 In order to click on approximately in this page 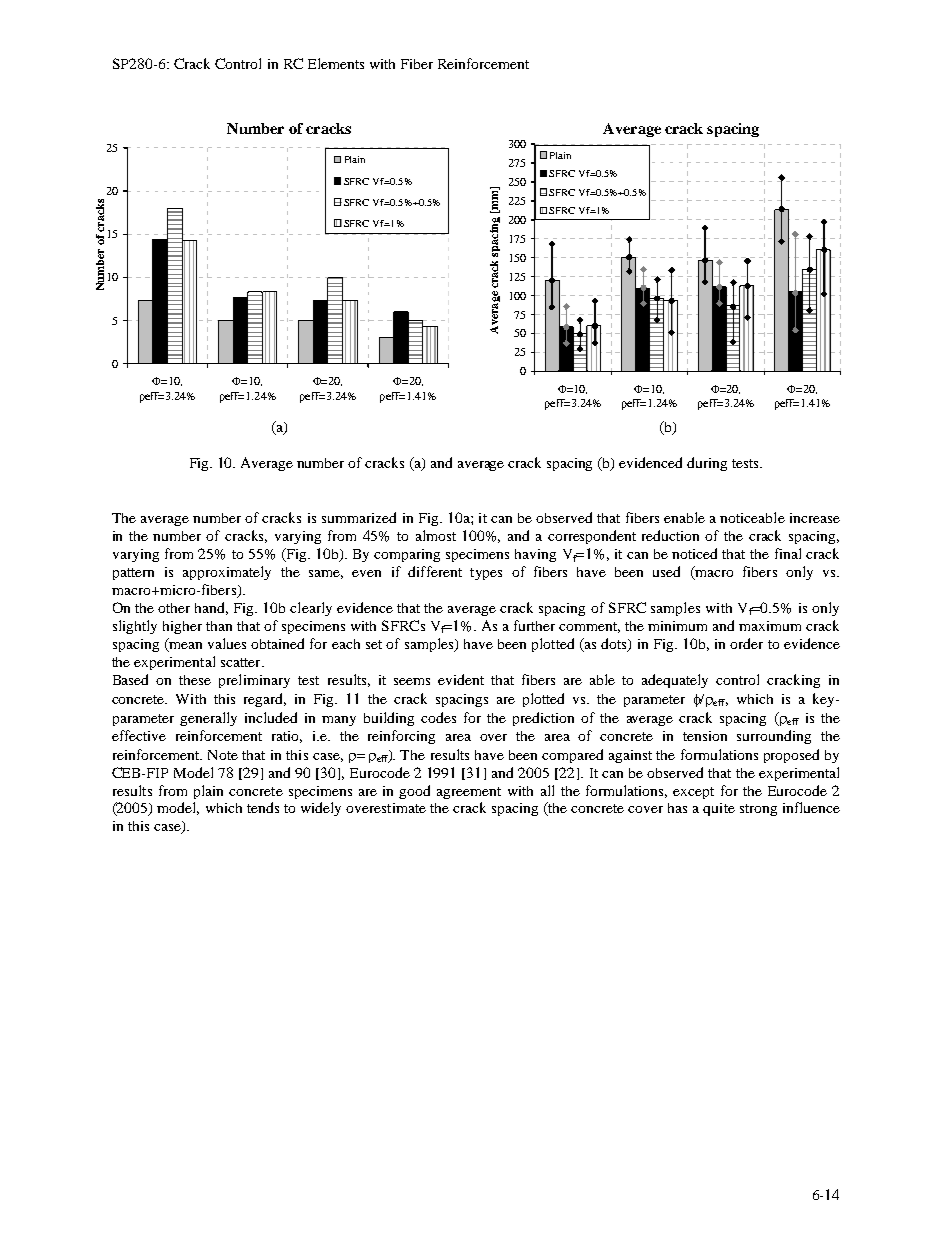, I will do `click(227, 573)`.
